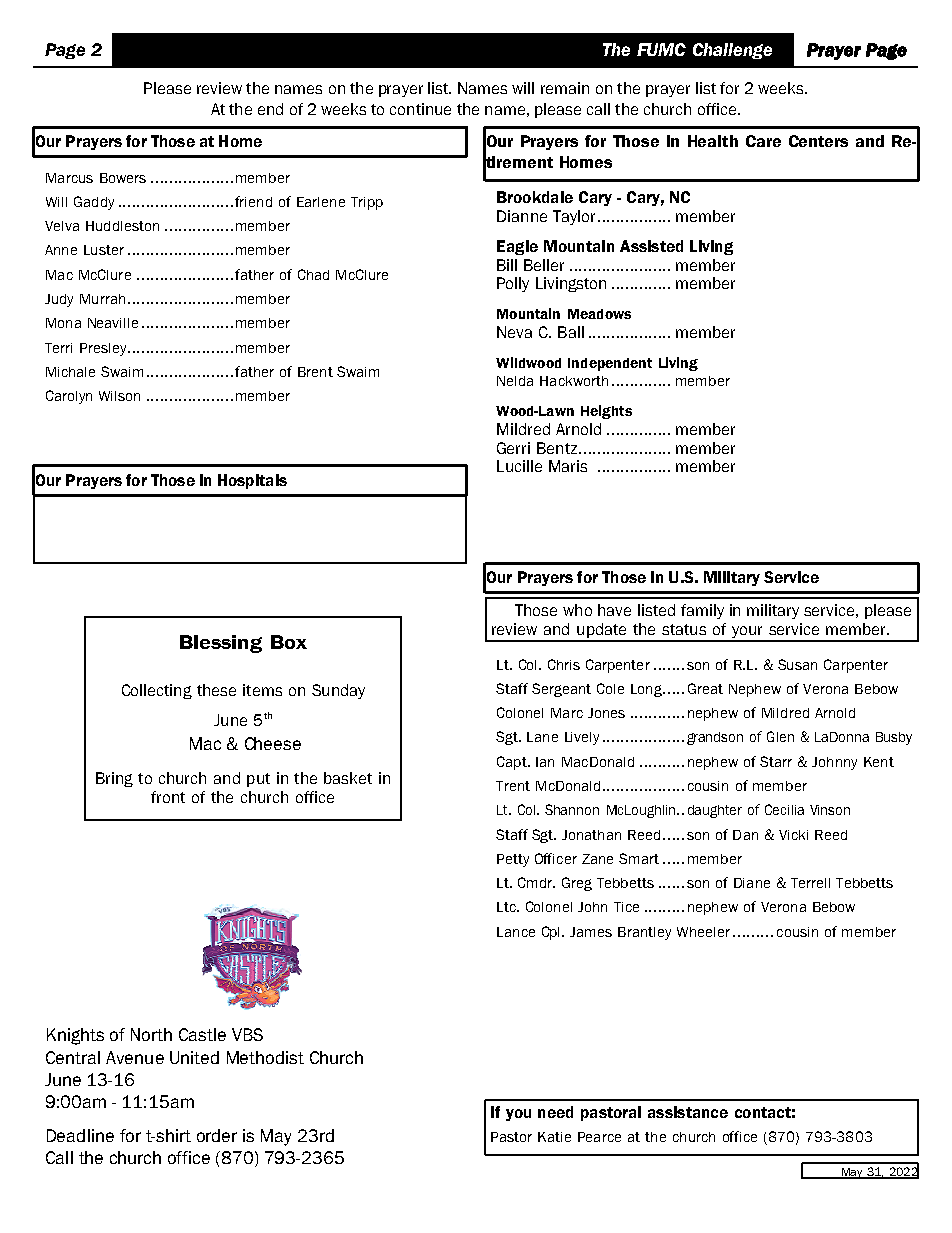 Image resolution: width=952 pixels, height=1233 pixels. What do you see at coordinates (221, 644) in the screenshot?
I see `Blessing` at bounding box center [221, 644].
